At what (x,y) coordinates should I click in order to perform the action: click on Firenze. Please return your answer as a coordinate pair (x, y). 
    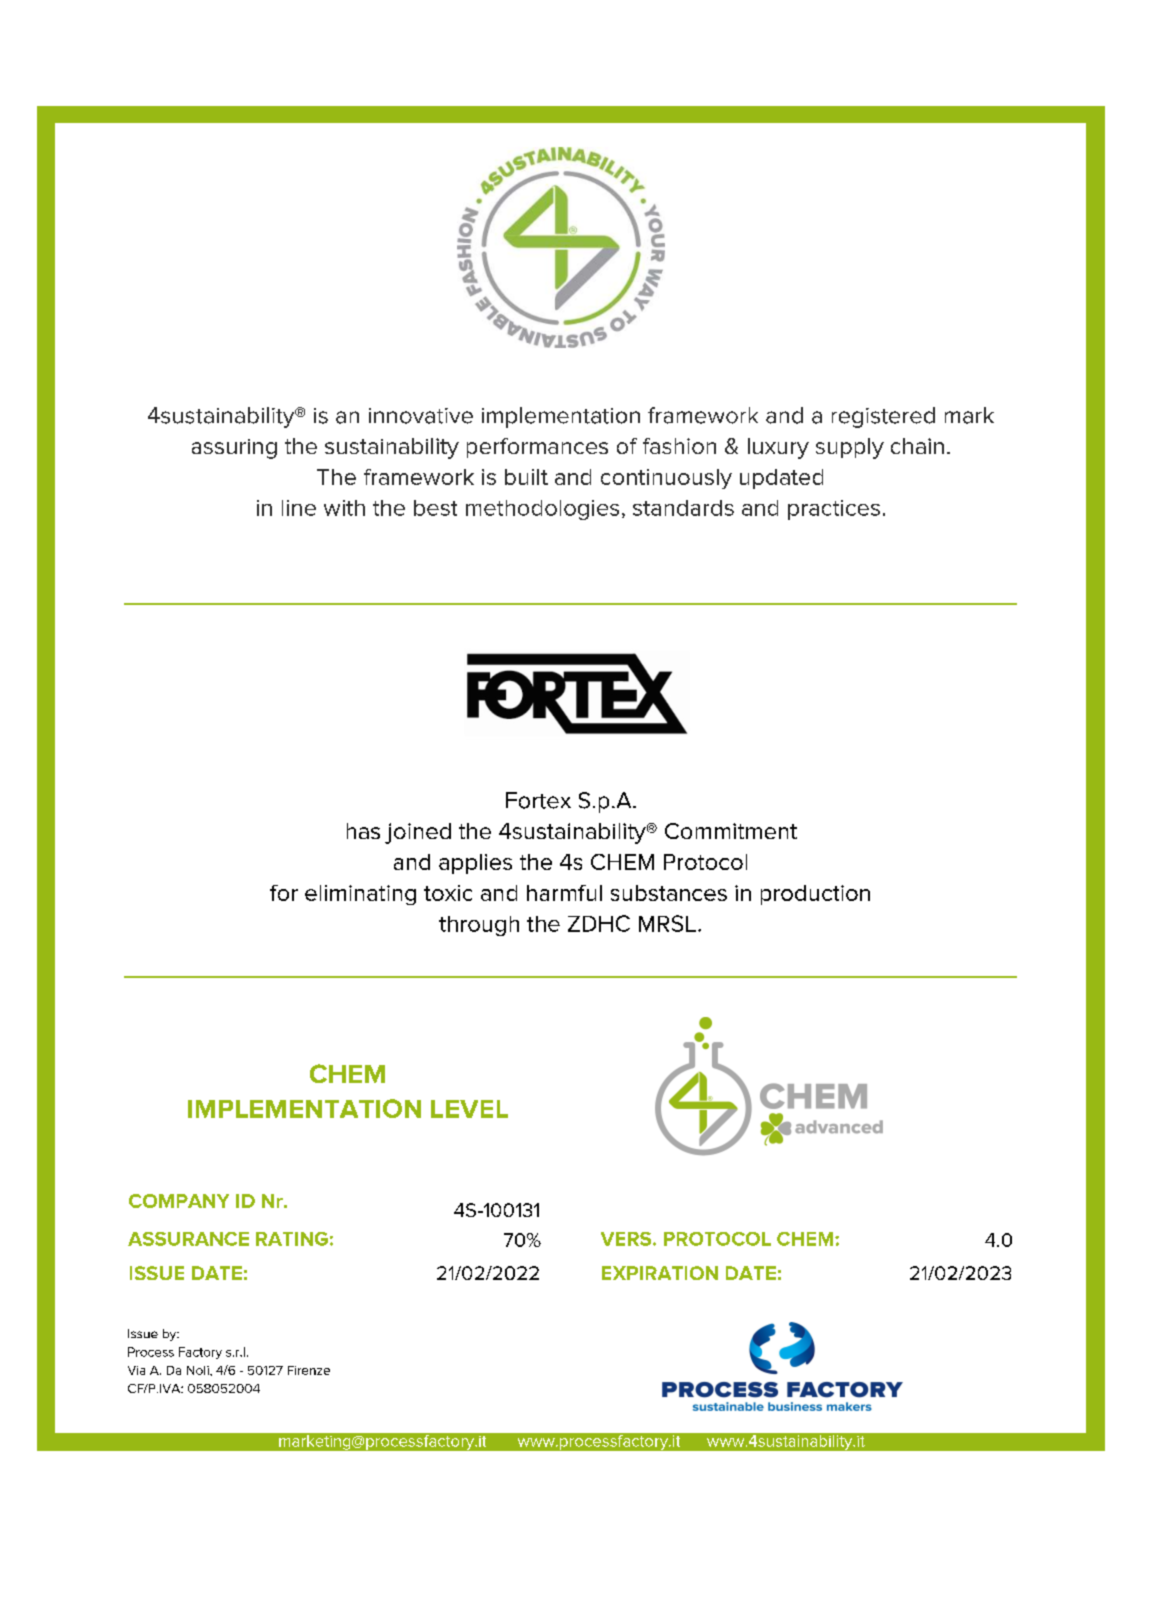
    Looking at the image, I should click on (309, 1370).
